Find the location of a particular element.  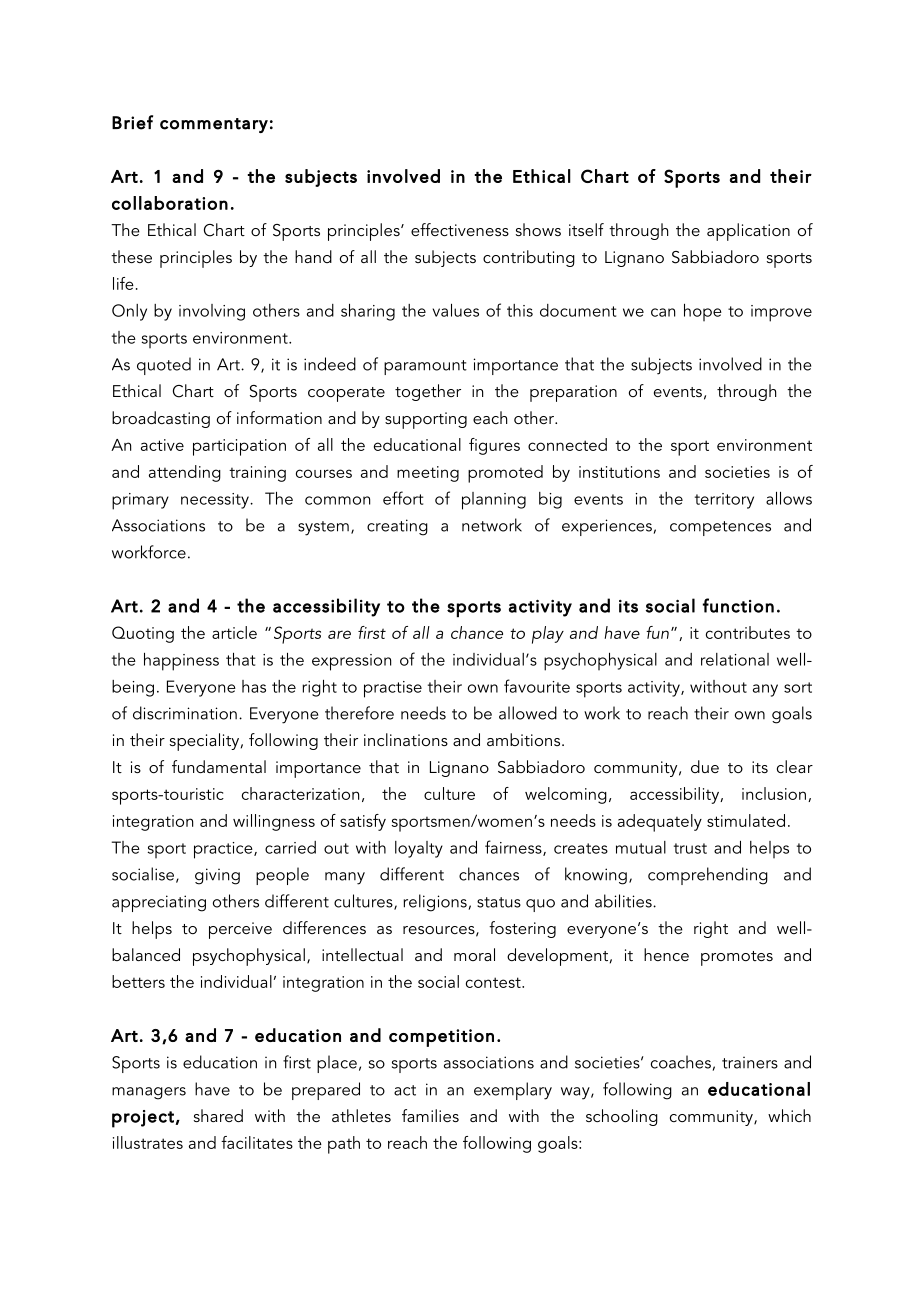

fundamental is located at coordinates (219, 766).
